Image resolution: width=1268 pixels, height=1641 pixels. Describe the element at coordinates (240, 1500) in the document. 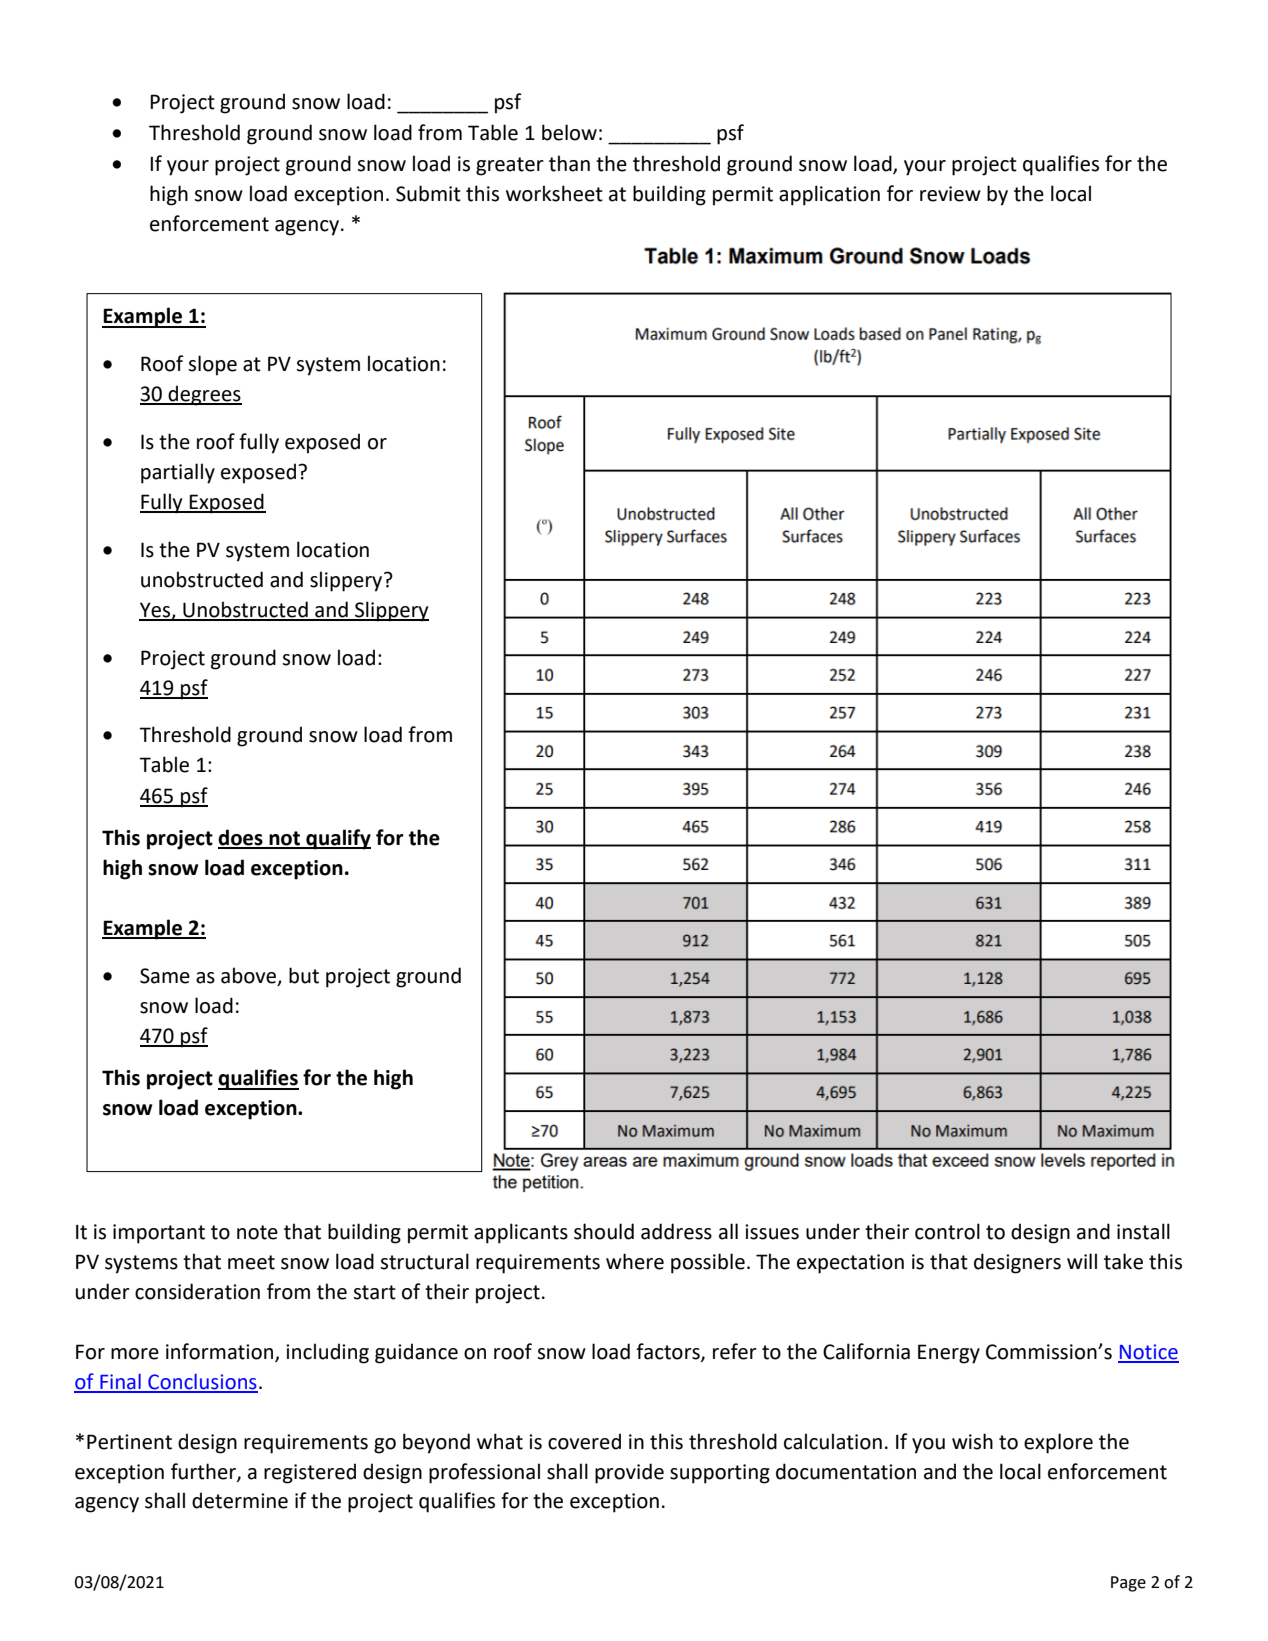

I see `determine` at that location.
